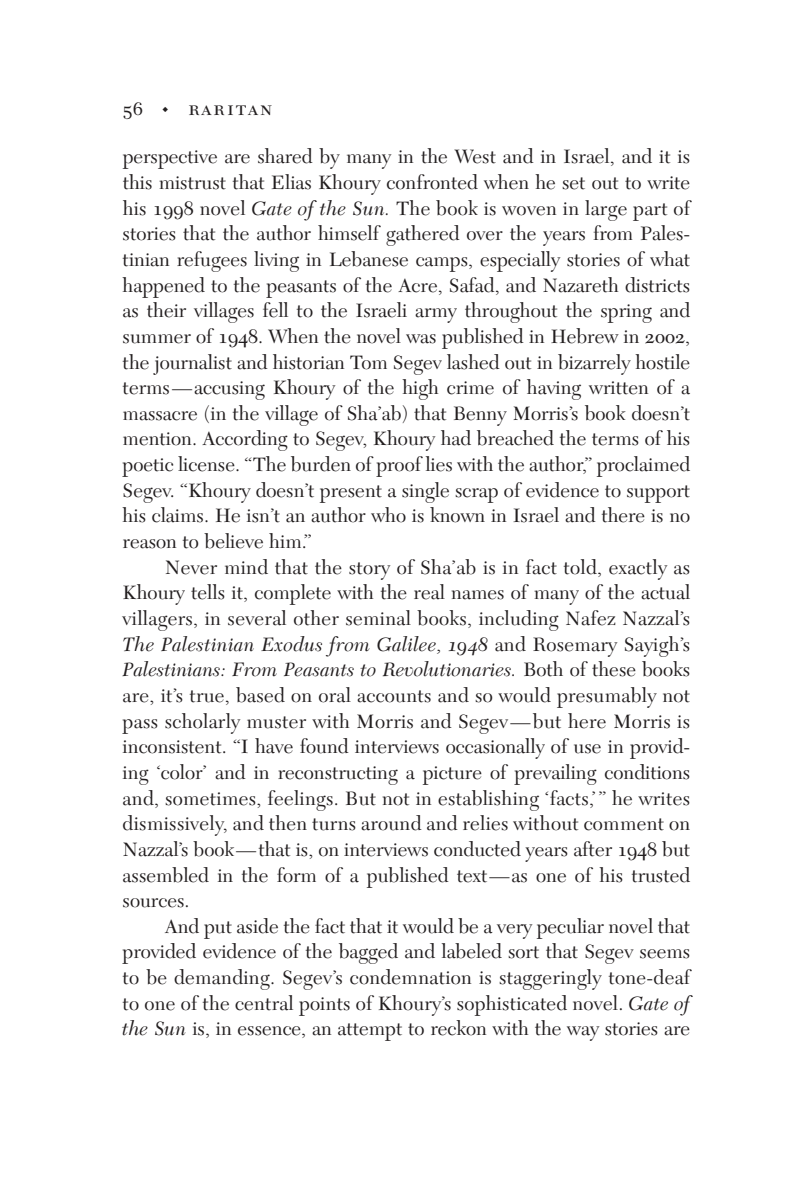 The width and height of the page is (791, 1187). I want to click on demanding, so click(223, 979).
